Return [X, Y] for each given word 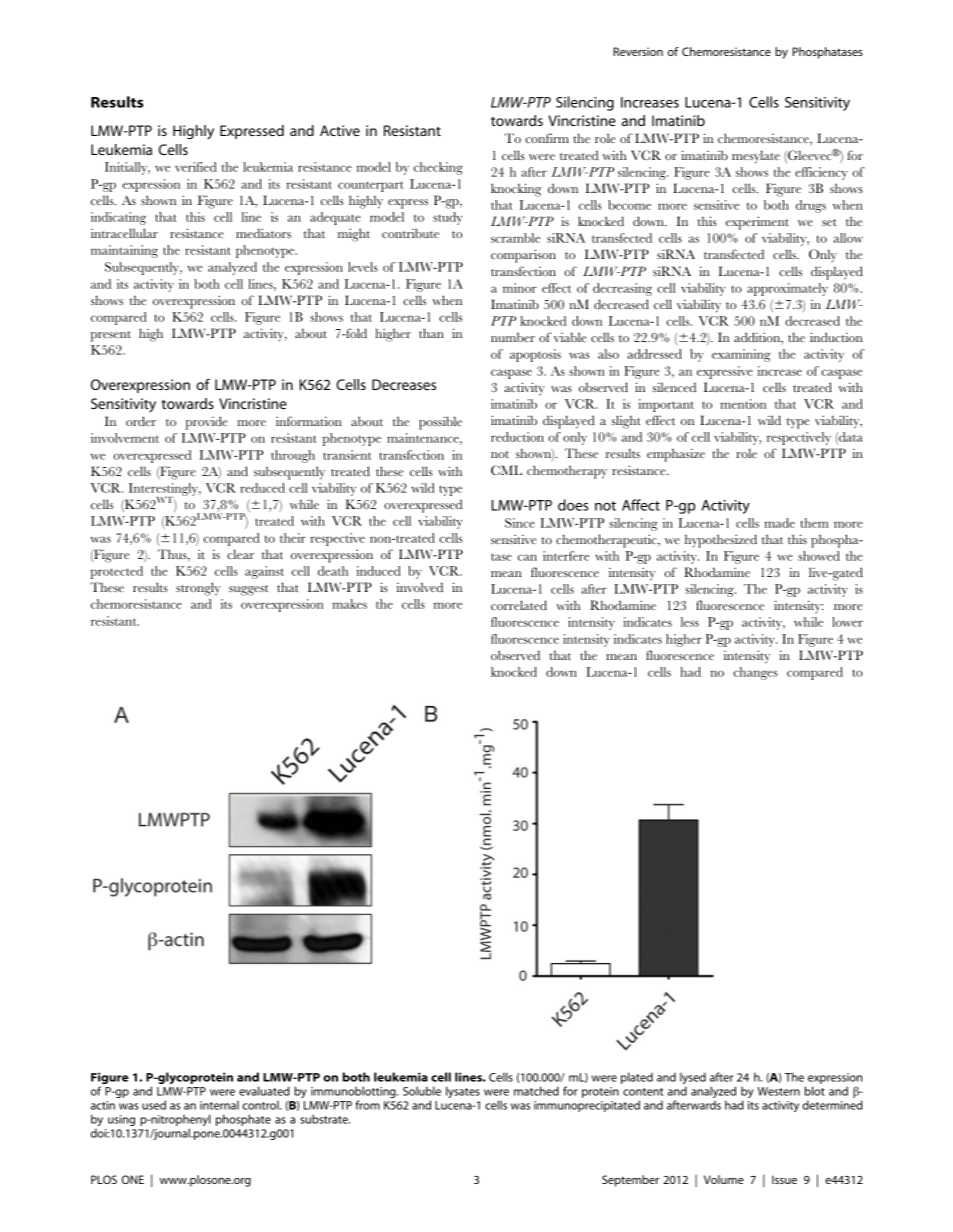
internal [219, 1105]
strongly [198, 589]
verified [196, 167]
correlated [519, 605]
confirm [547, 138]
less [690, 622]
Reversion [638, 51]
